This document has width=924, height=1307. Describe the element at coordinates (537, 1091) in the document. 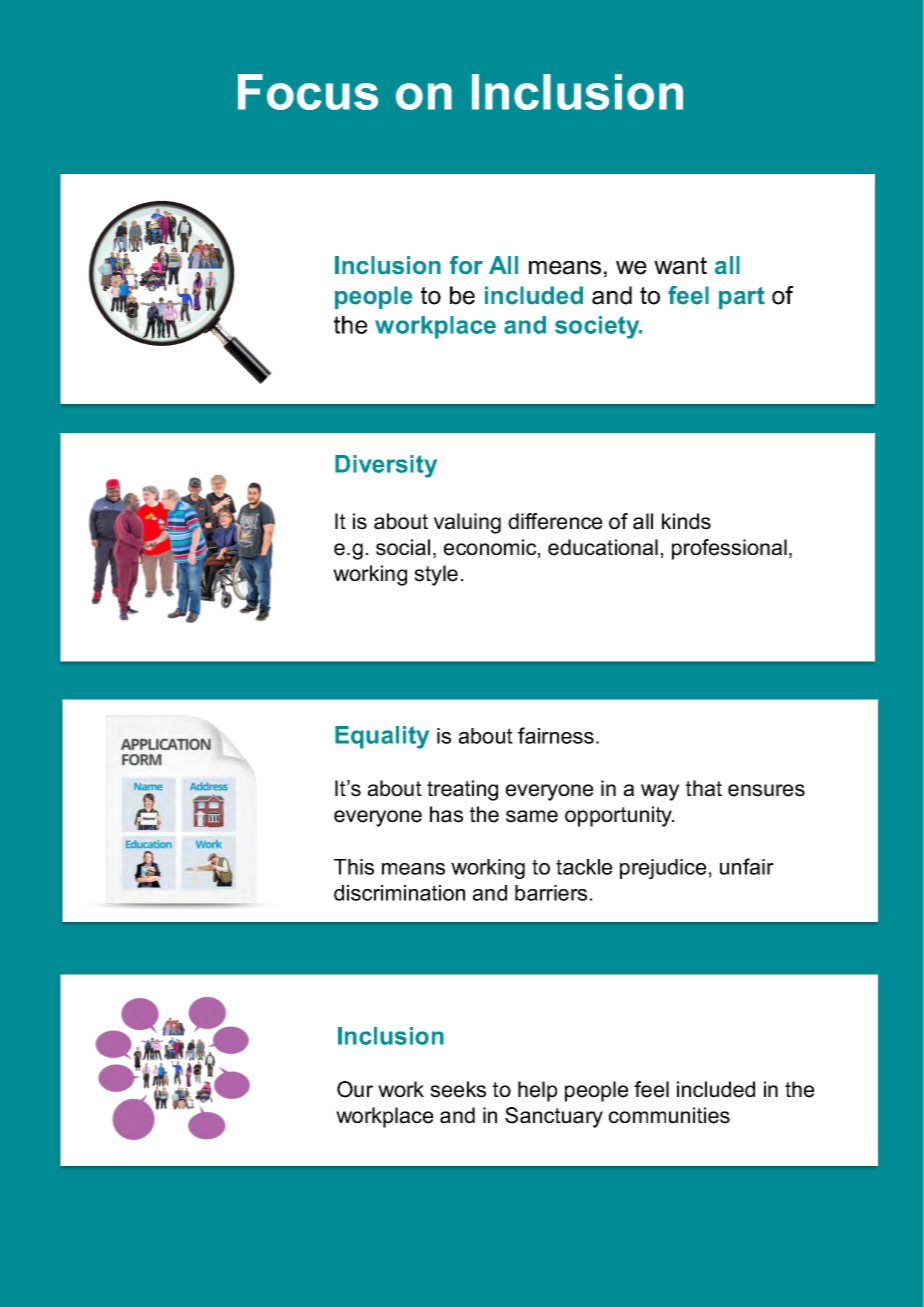

I see `help` at that location.
